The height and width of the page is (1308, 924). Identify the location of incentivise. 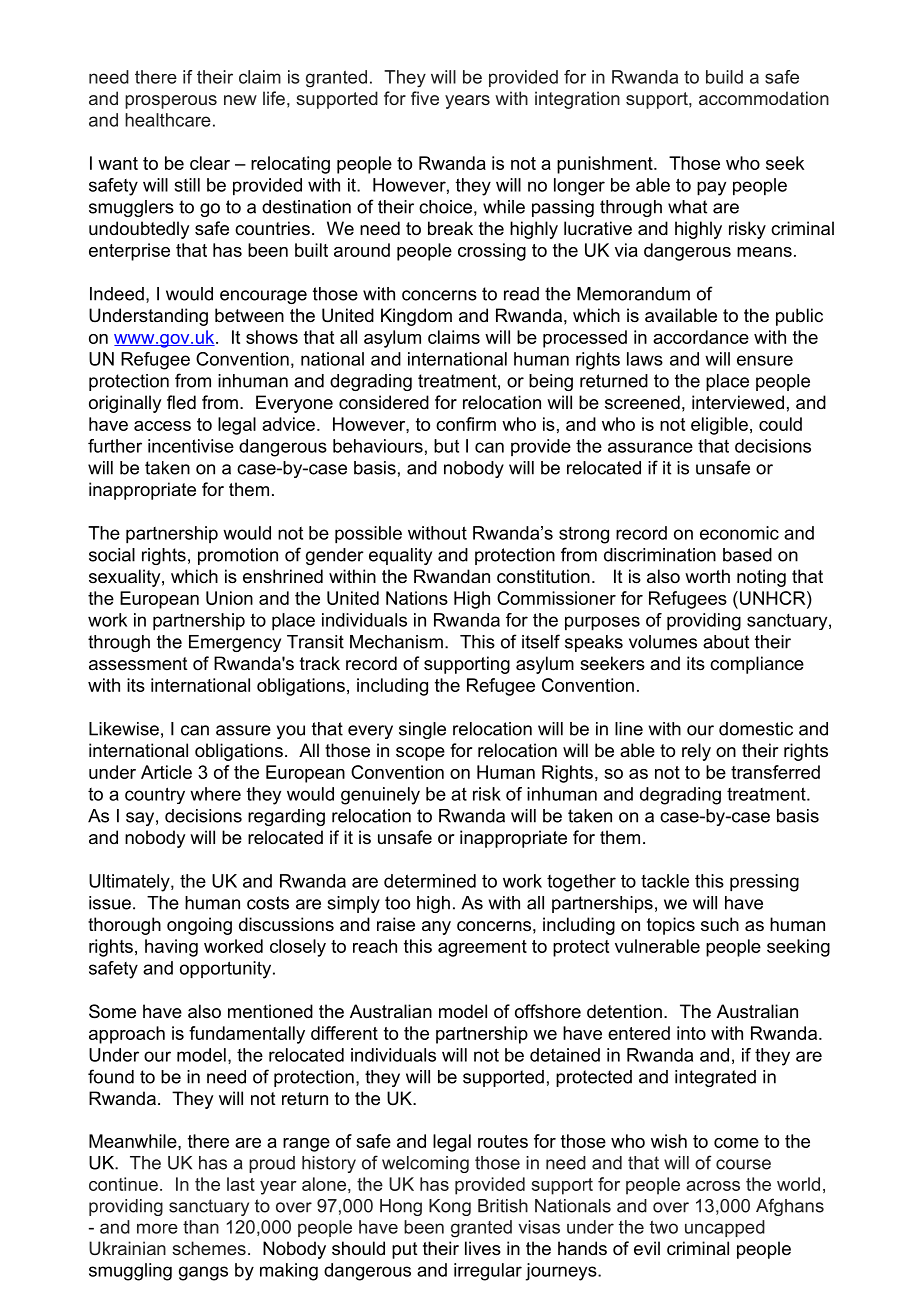
(191, 446).
